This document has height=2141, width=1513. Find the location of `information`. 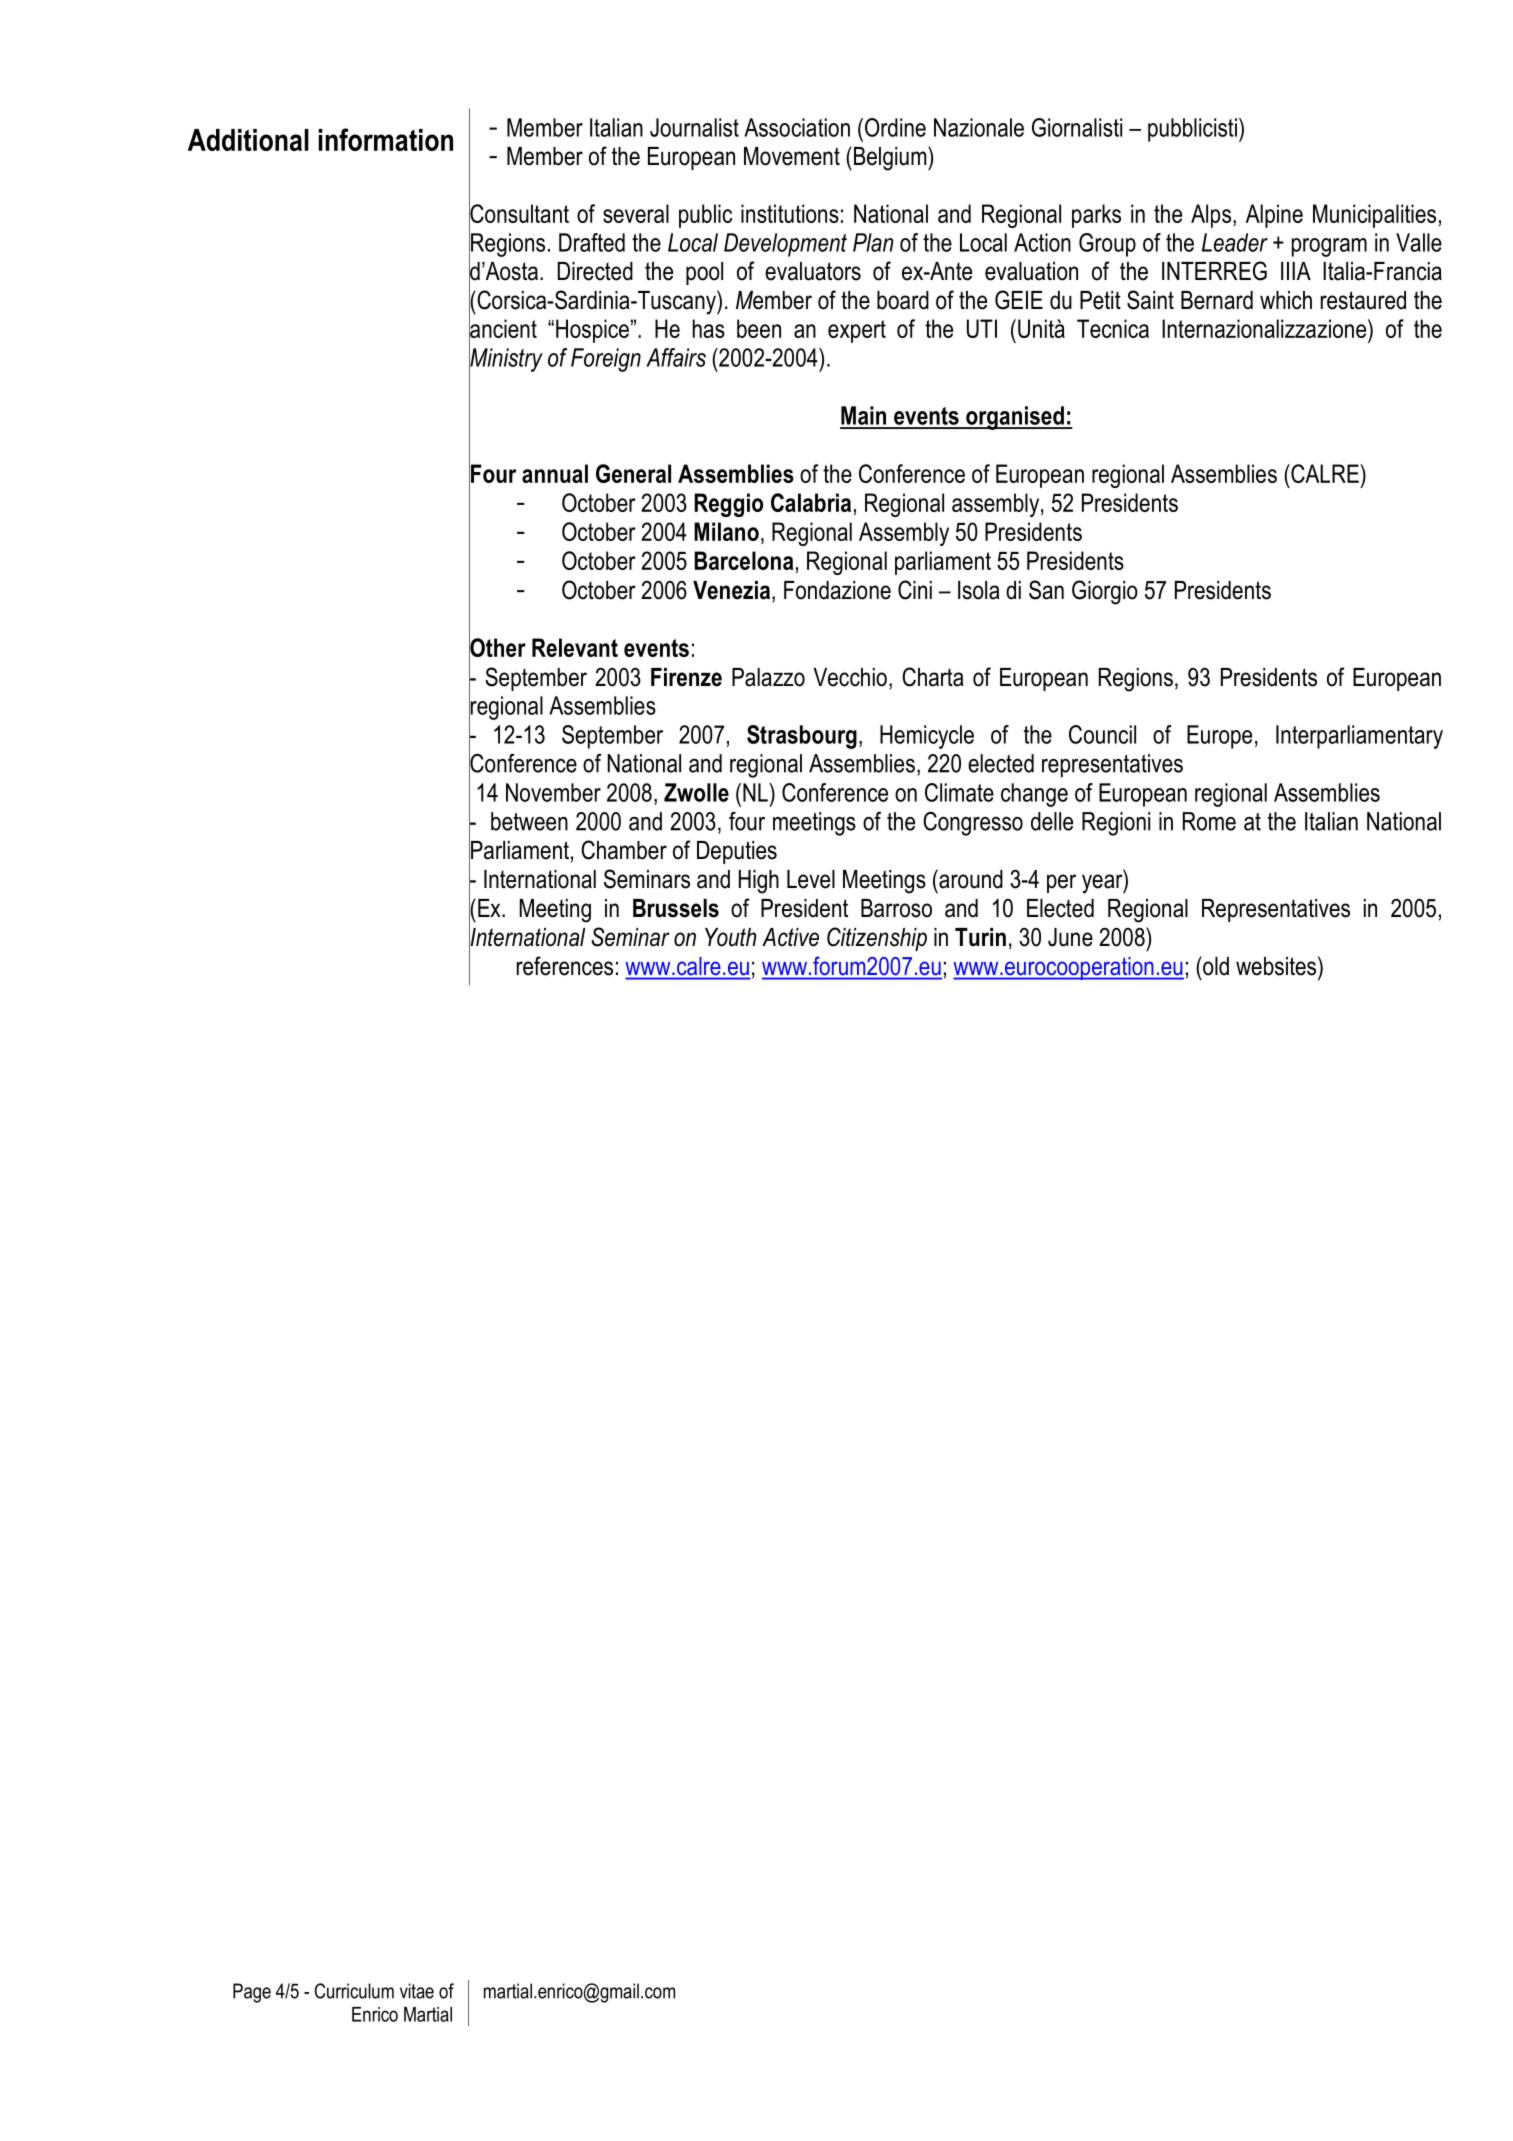

information is located at coordinates (385, 139).
